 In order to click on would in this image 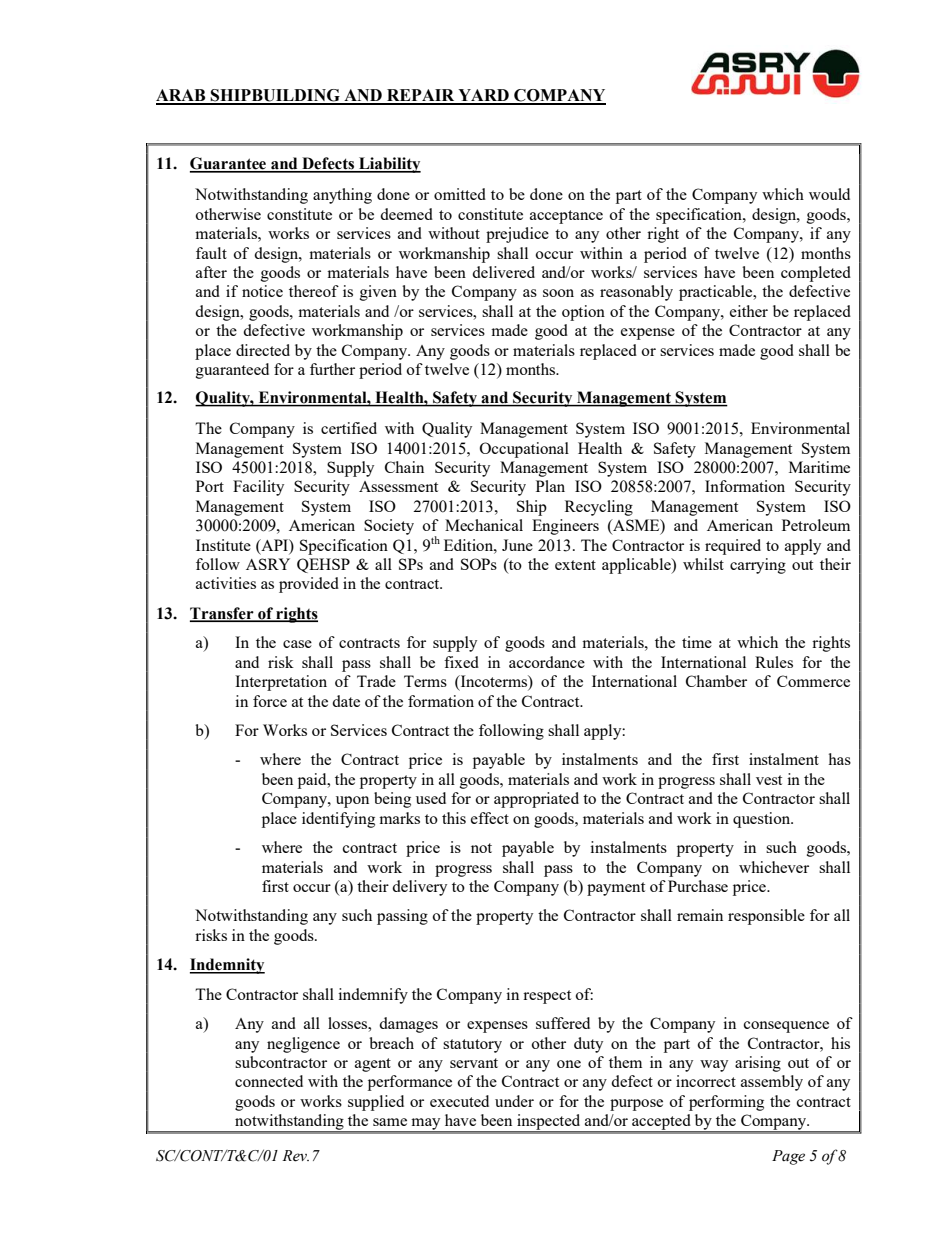, I will do `click(829, 194)`.
